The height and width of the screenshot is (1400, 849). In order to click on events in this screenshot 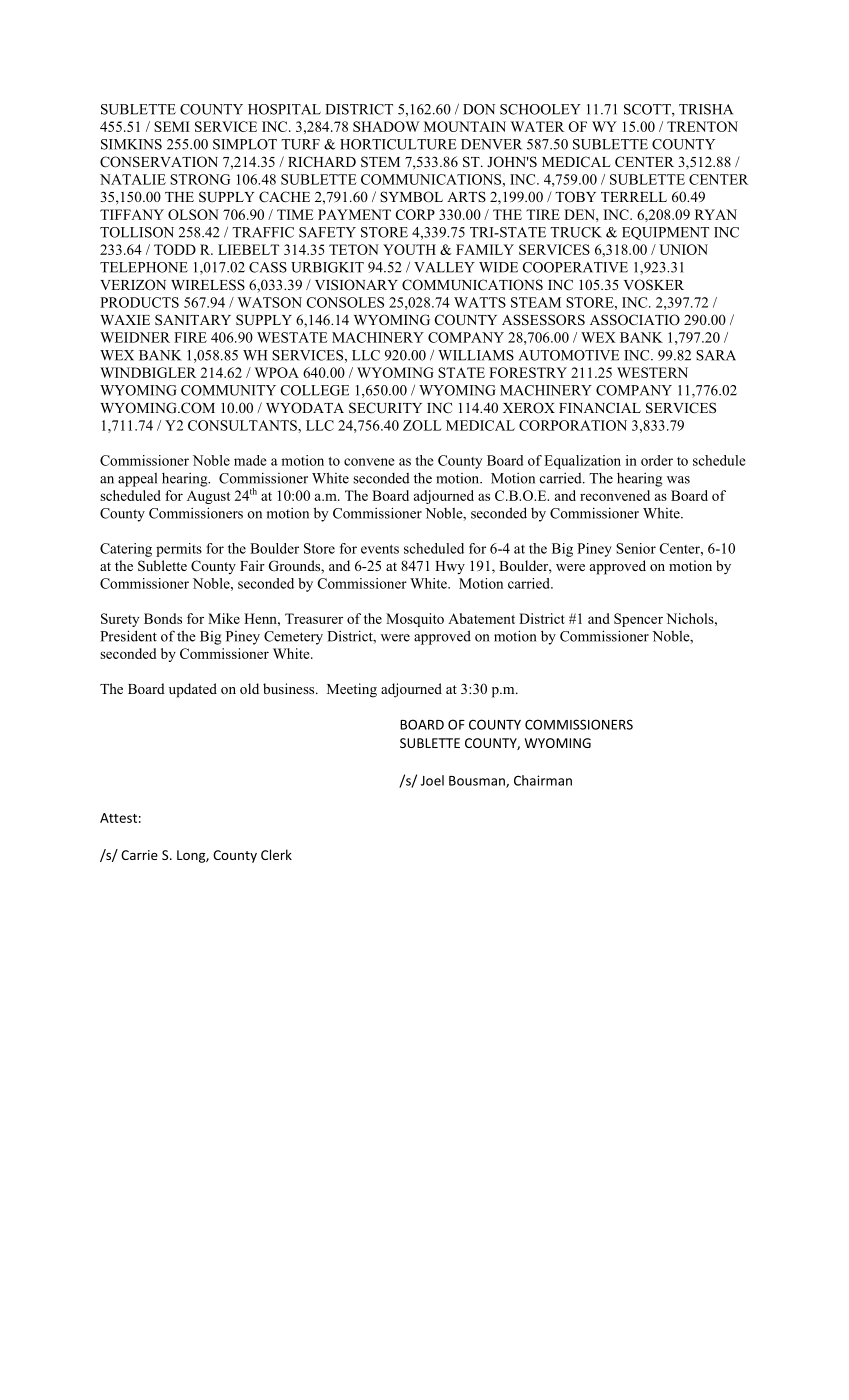, I will do `click(380, 549)`.
